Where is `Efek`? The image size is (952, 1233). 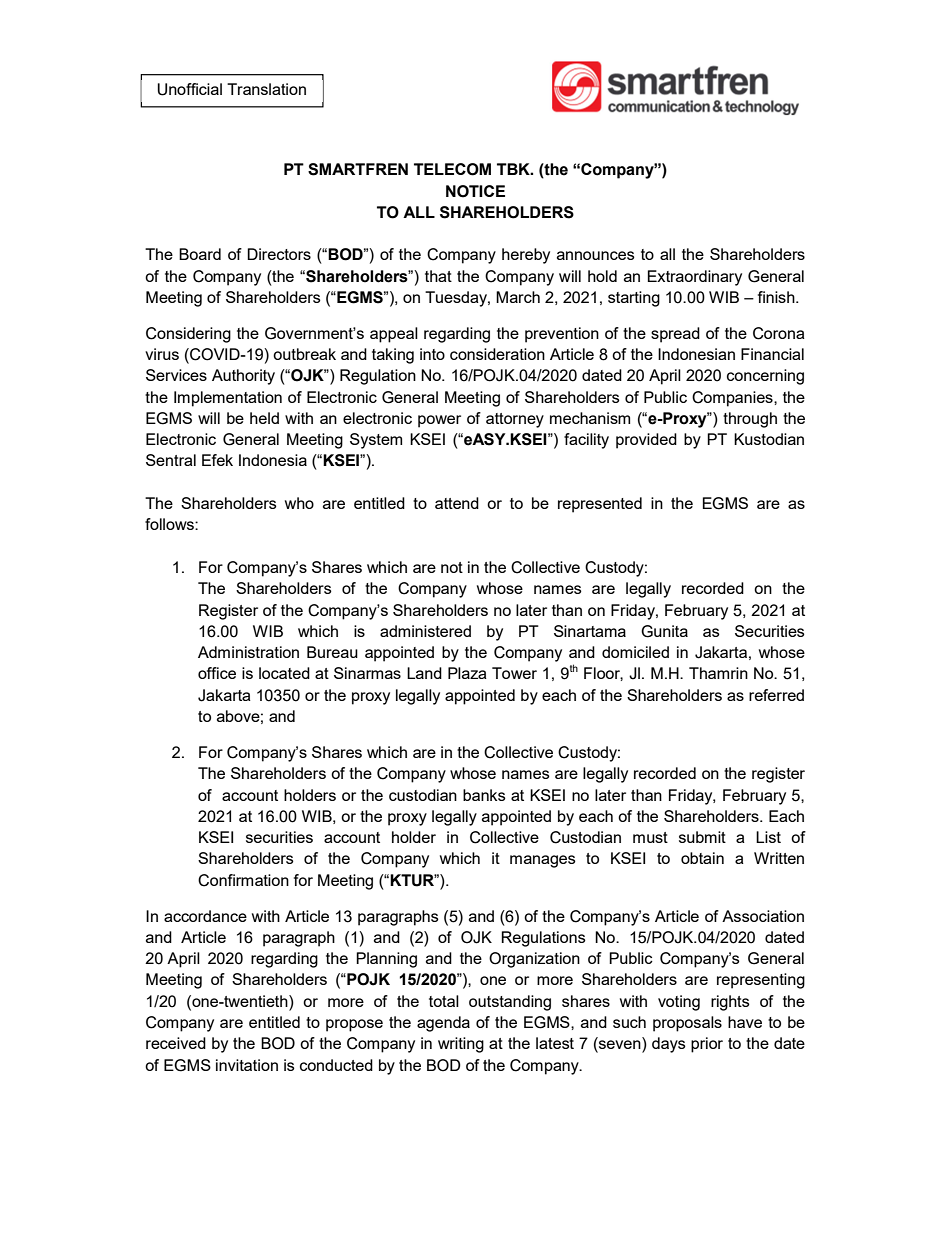 Efek is located at coordinates (217, 460).
